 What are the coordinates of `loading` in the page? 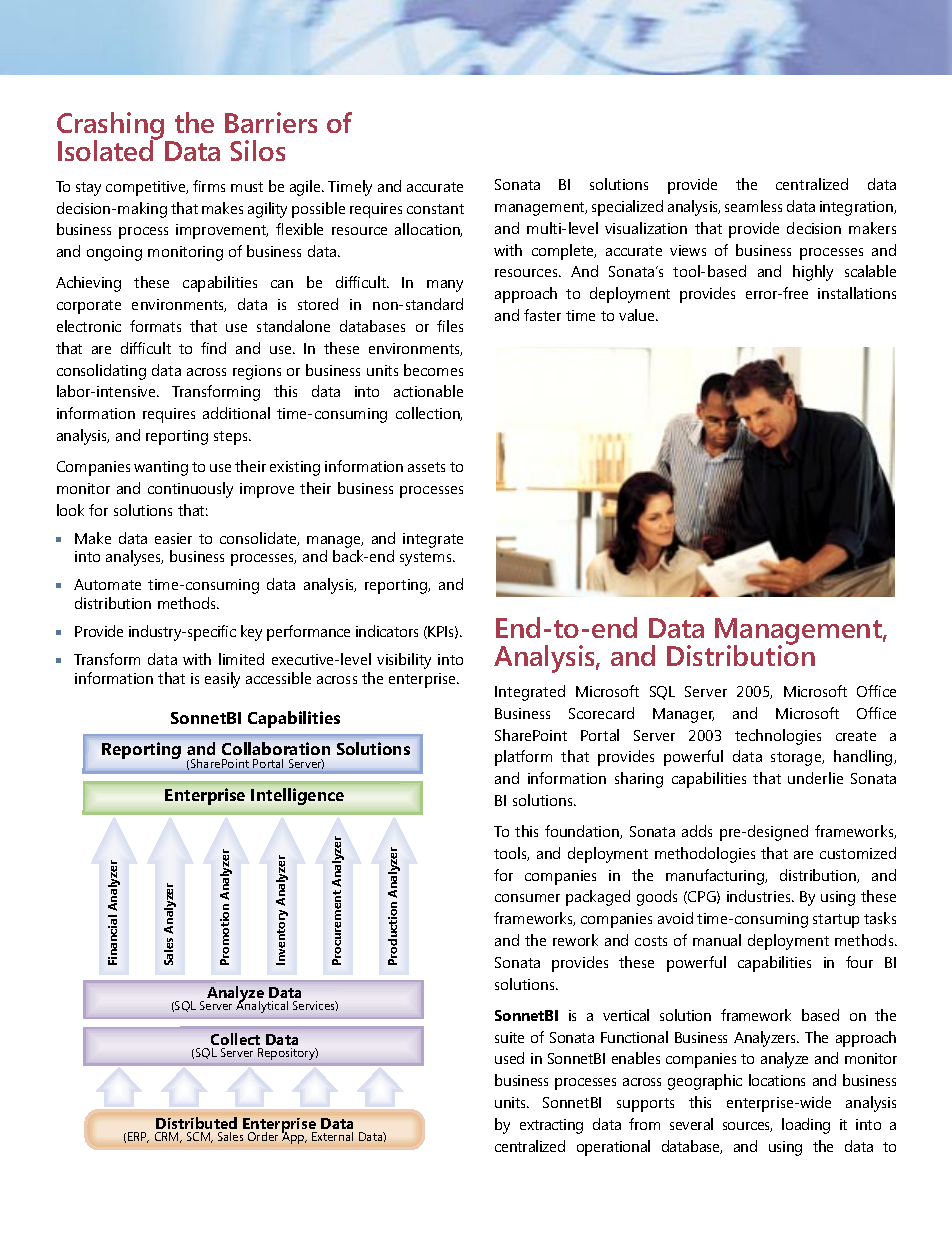 It's located at (806, 1126).
